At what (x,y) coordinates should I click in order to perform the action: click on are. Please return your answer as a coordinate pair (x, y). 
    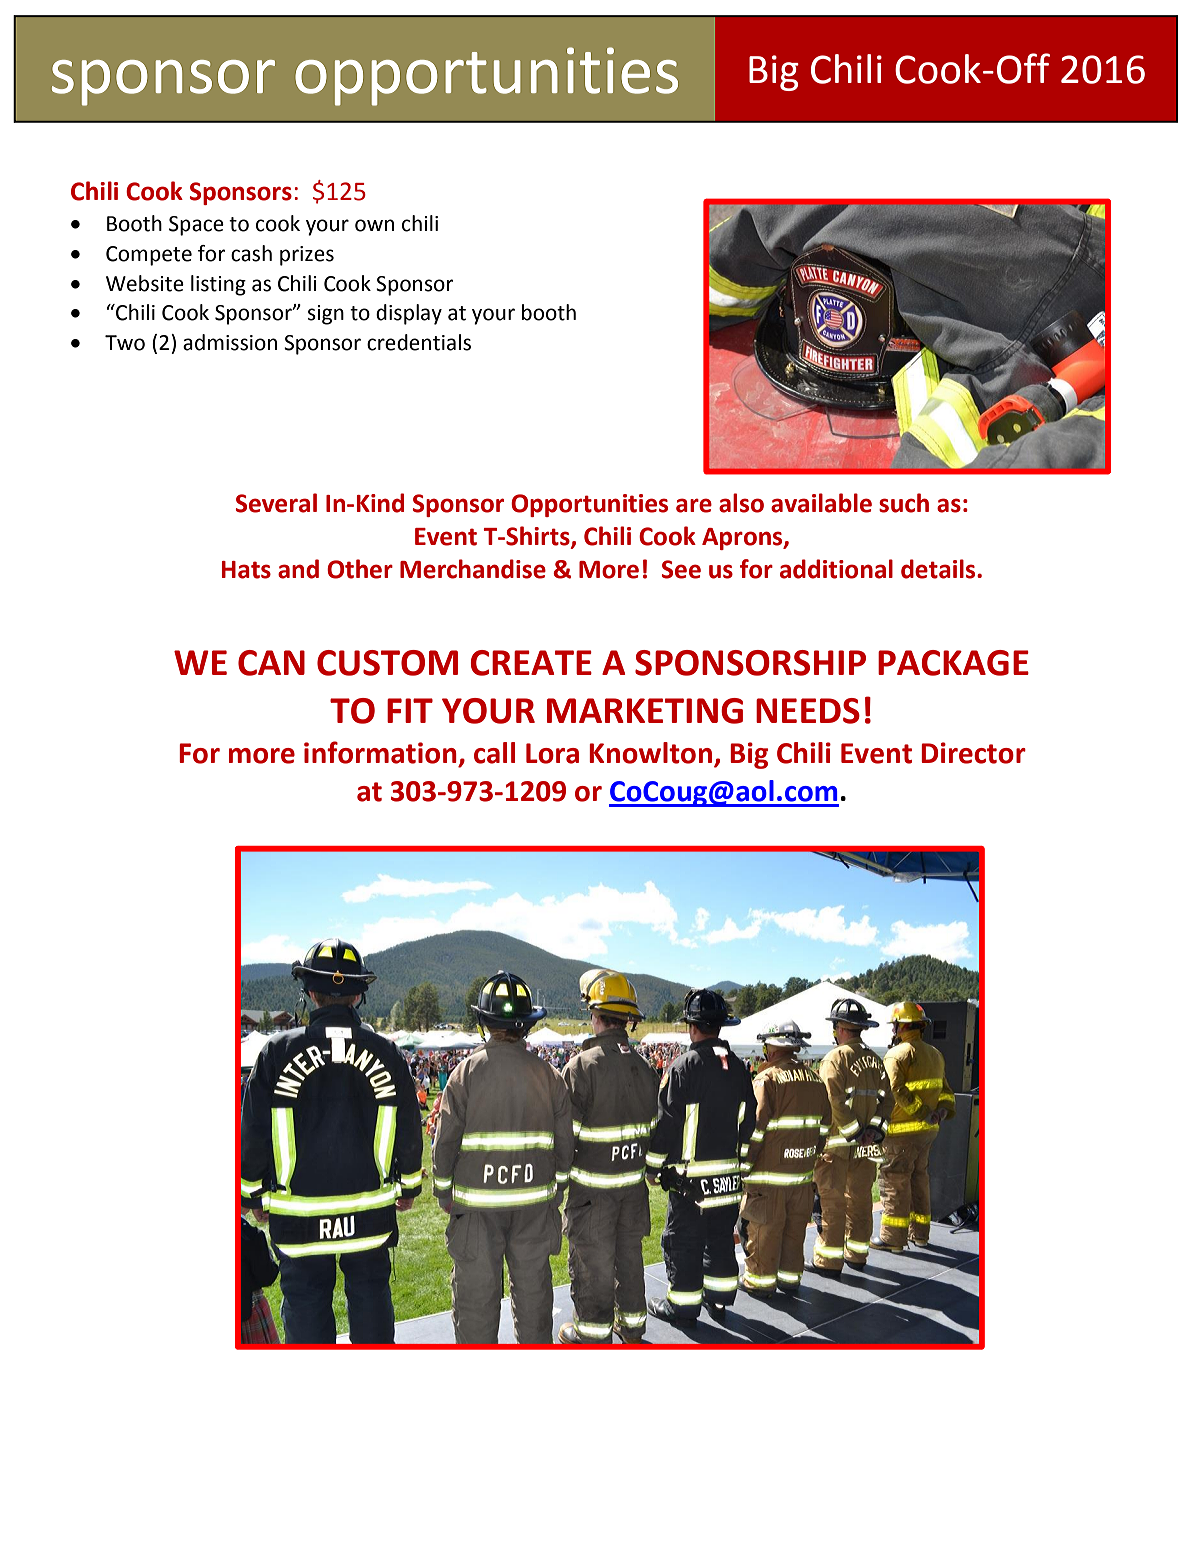
    Looking at the image, I should click on (694, 505).
